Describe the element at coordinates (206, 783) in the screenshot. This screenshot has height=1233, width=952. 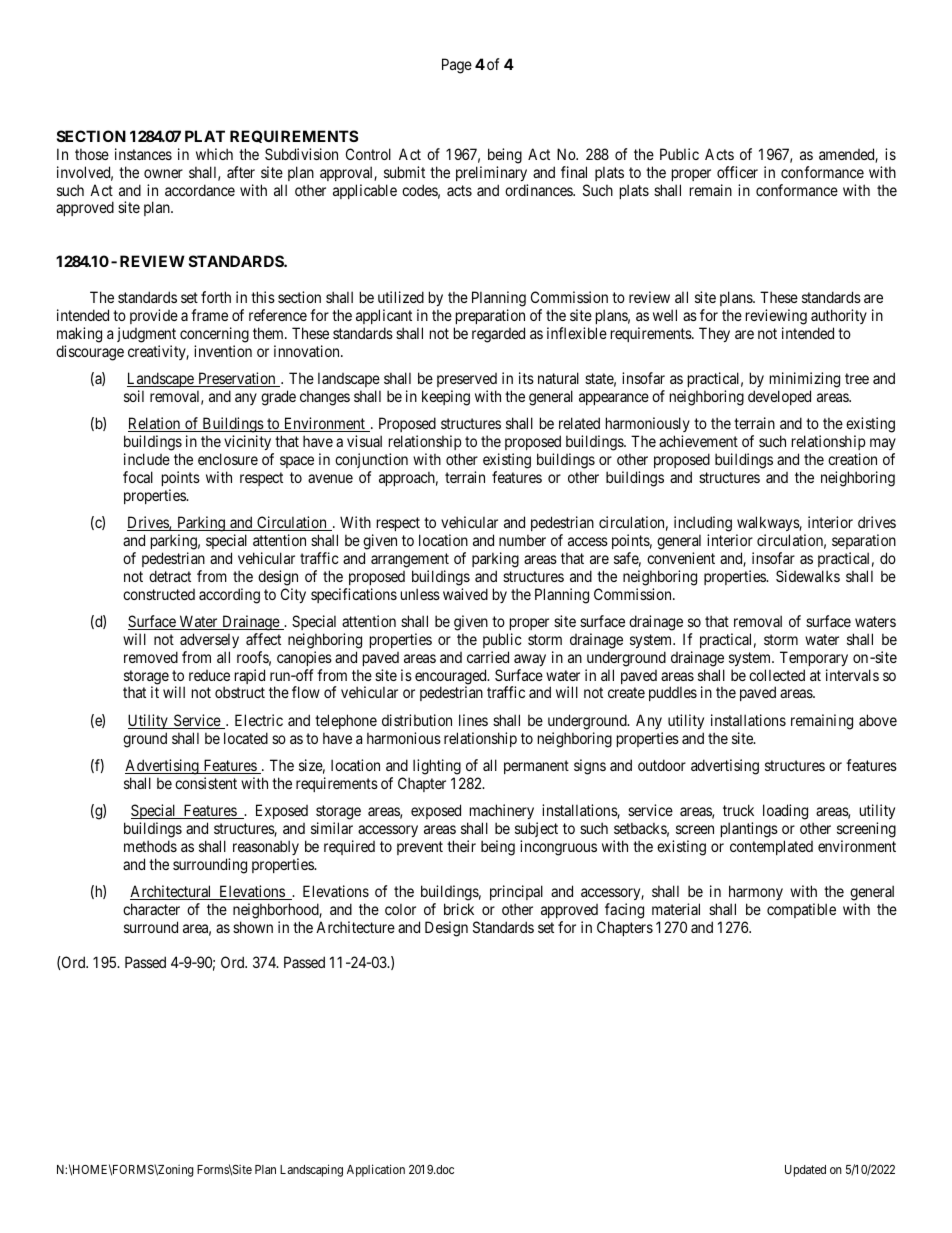
I see `consistent` at that location.
